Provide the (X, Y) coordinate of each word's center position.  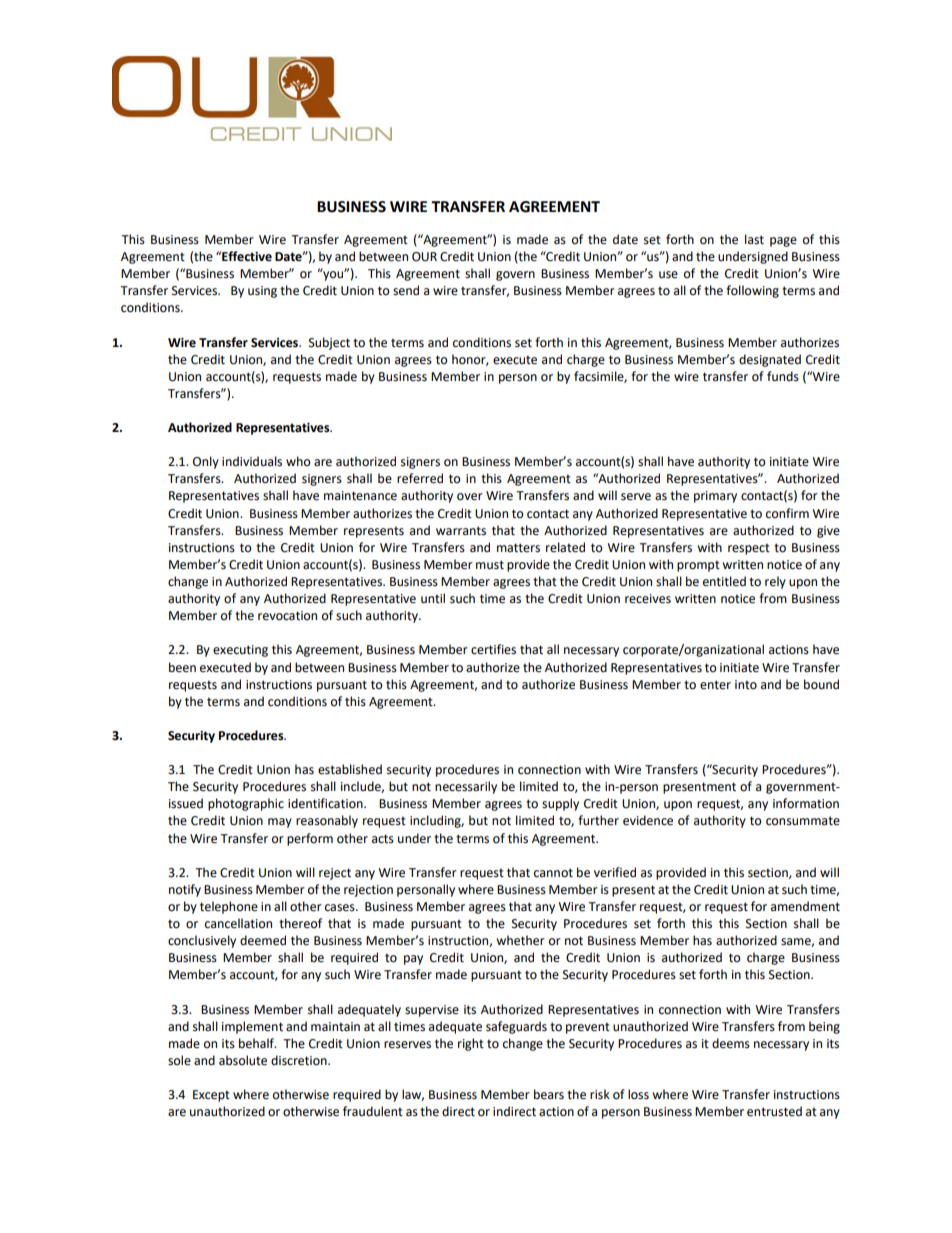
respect (749, 549)
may (280, 823)
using (262, 292)
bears (549, 1094)
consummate (803, 821)
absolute (243, 1060)
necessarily (466, 787)
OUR (424, 257)
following (752, 291)
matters (518, 548)
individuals (252, 461)
